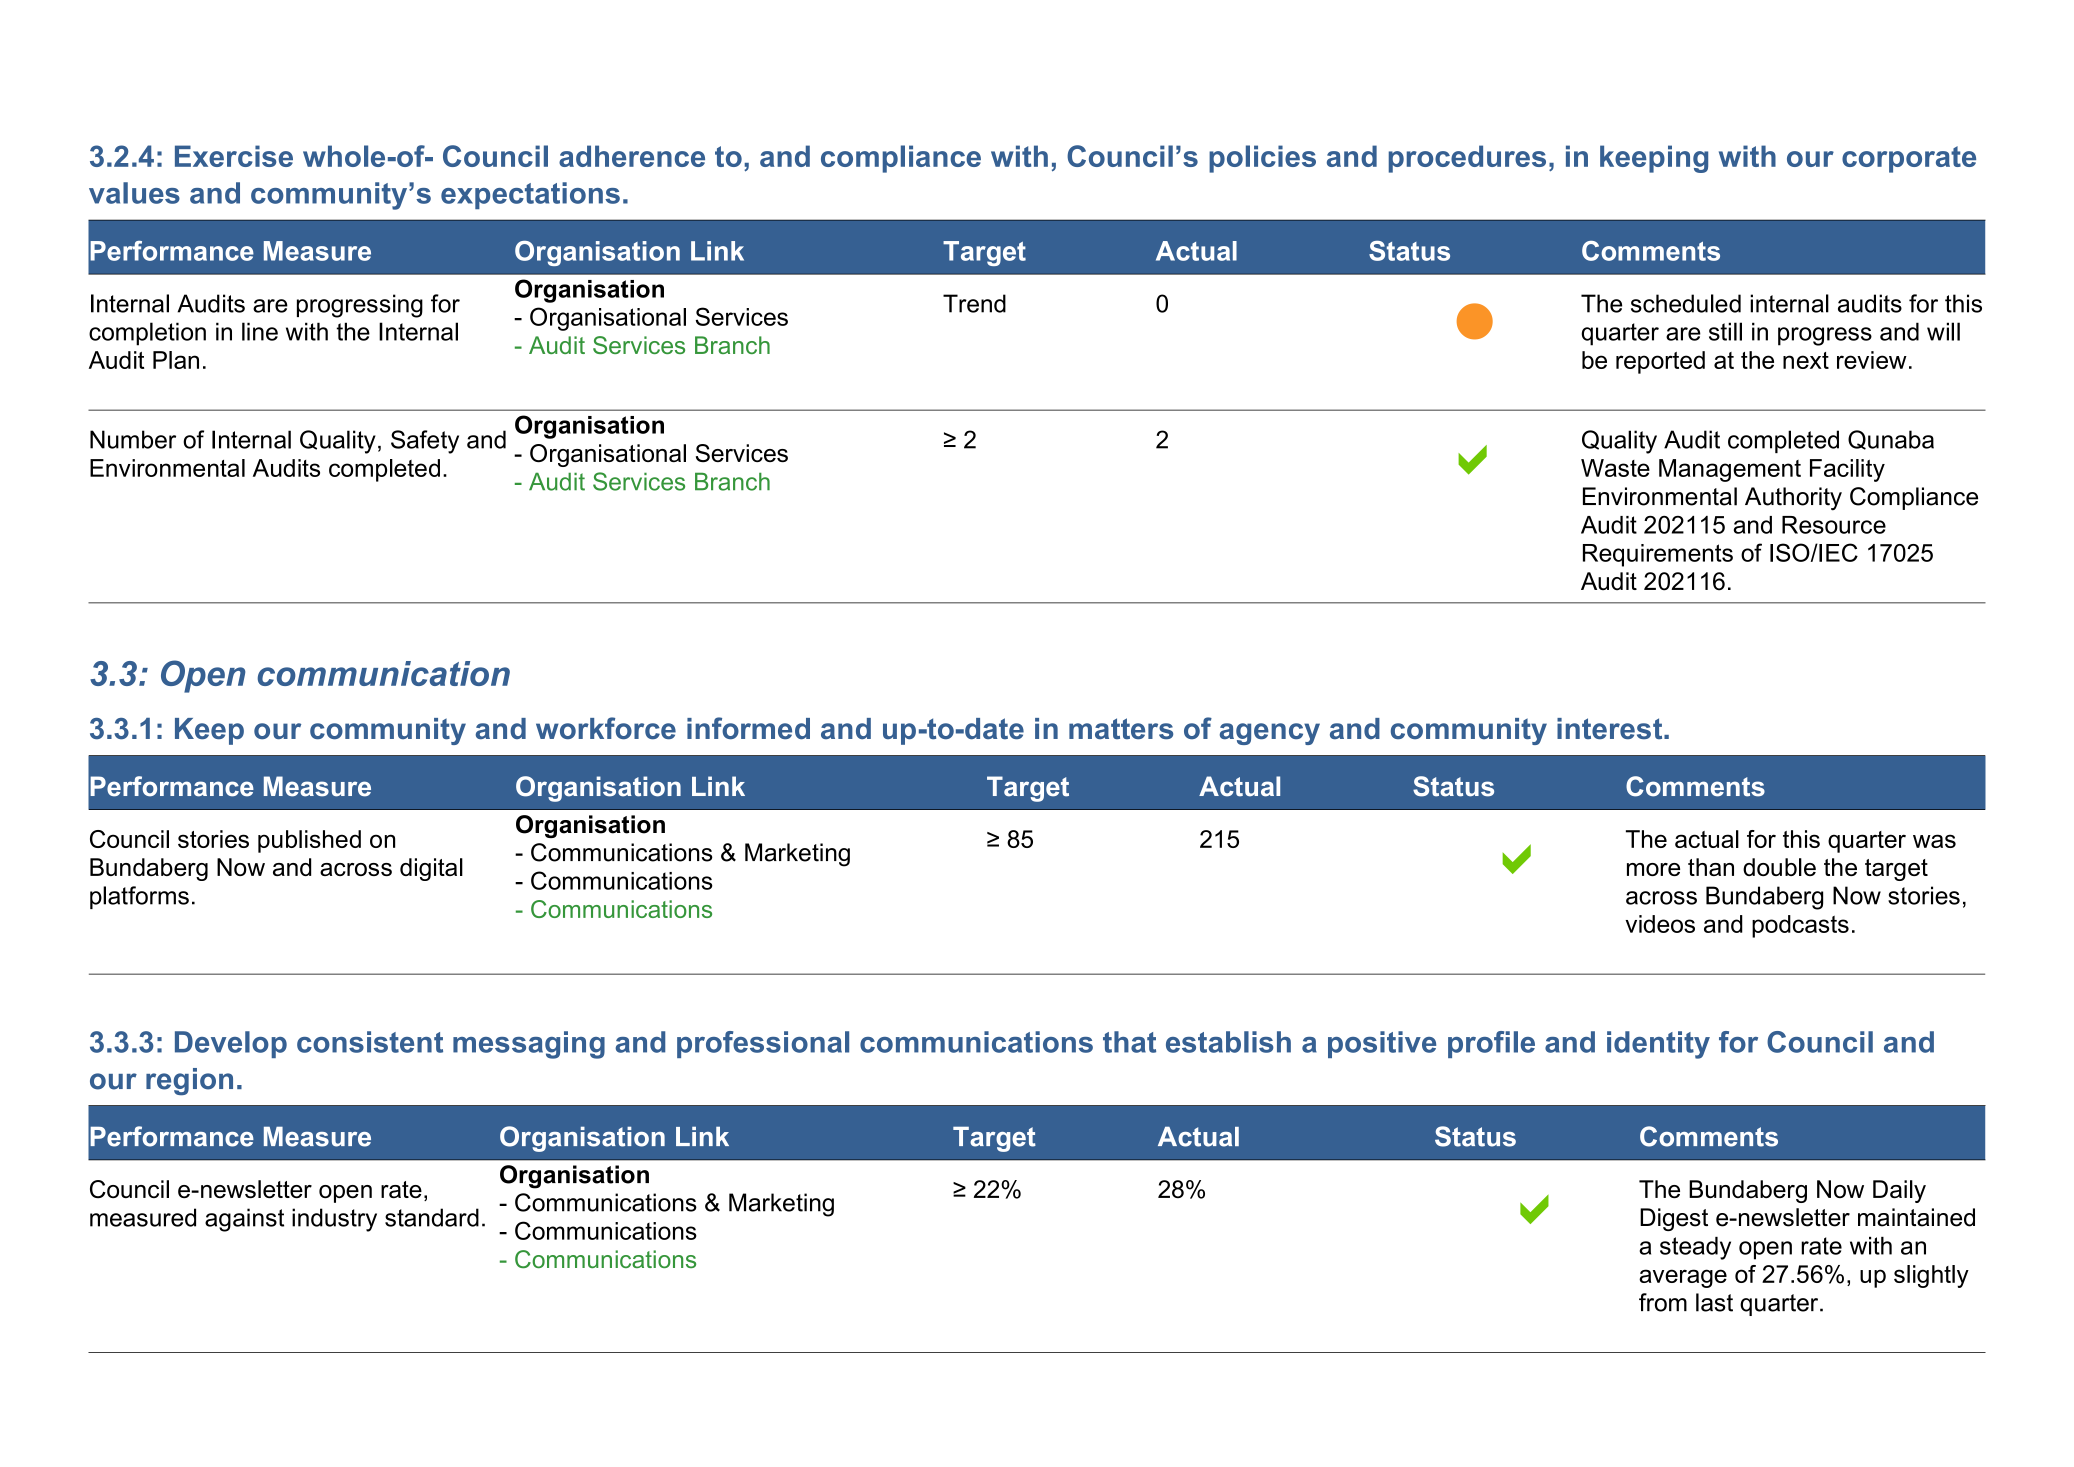 The width and height of the screenshot is (2074, 1467). I want to click on procedures, so click(1467, 159).
